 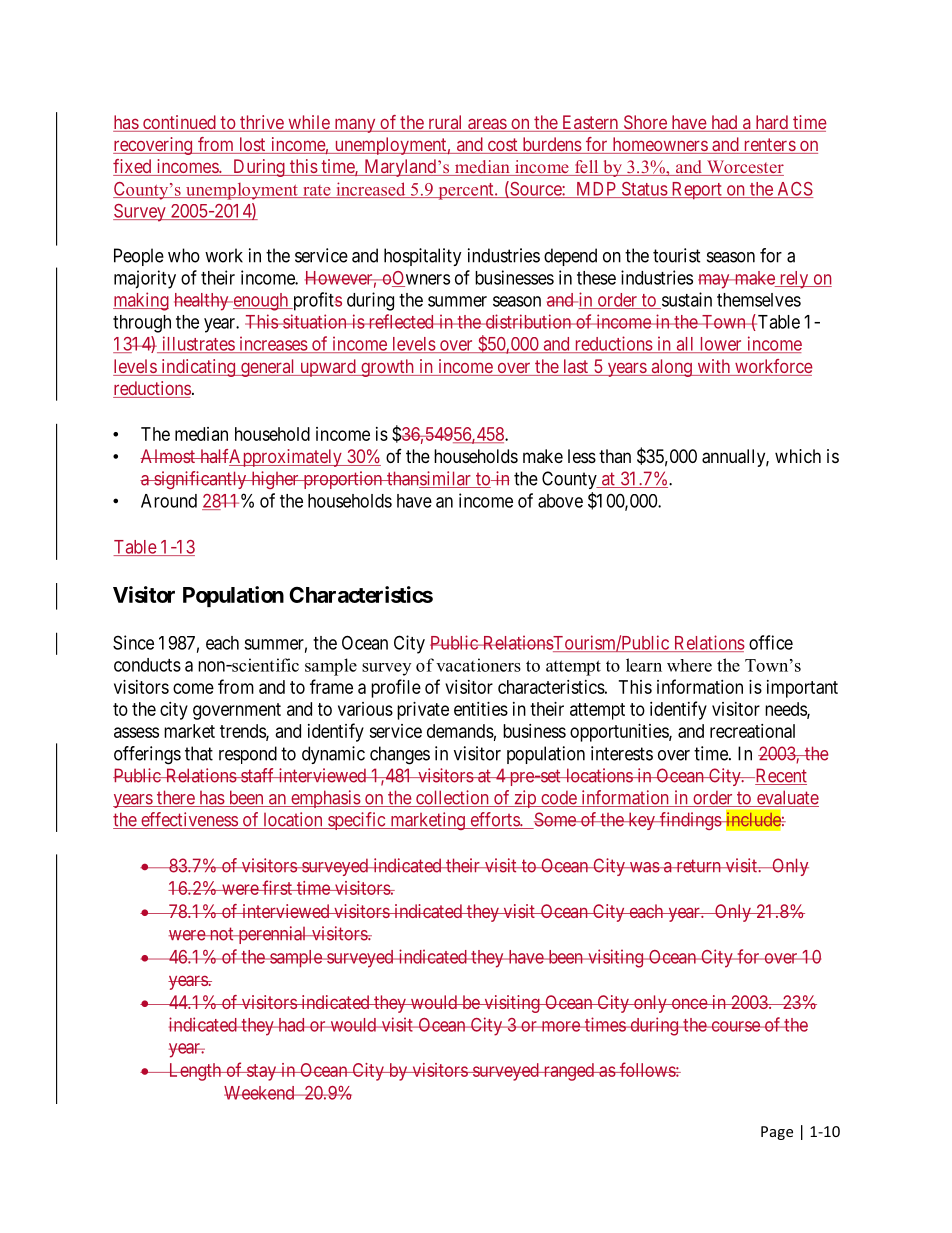 I want to click on ranged, so click(x=568, y=1072).
